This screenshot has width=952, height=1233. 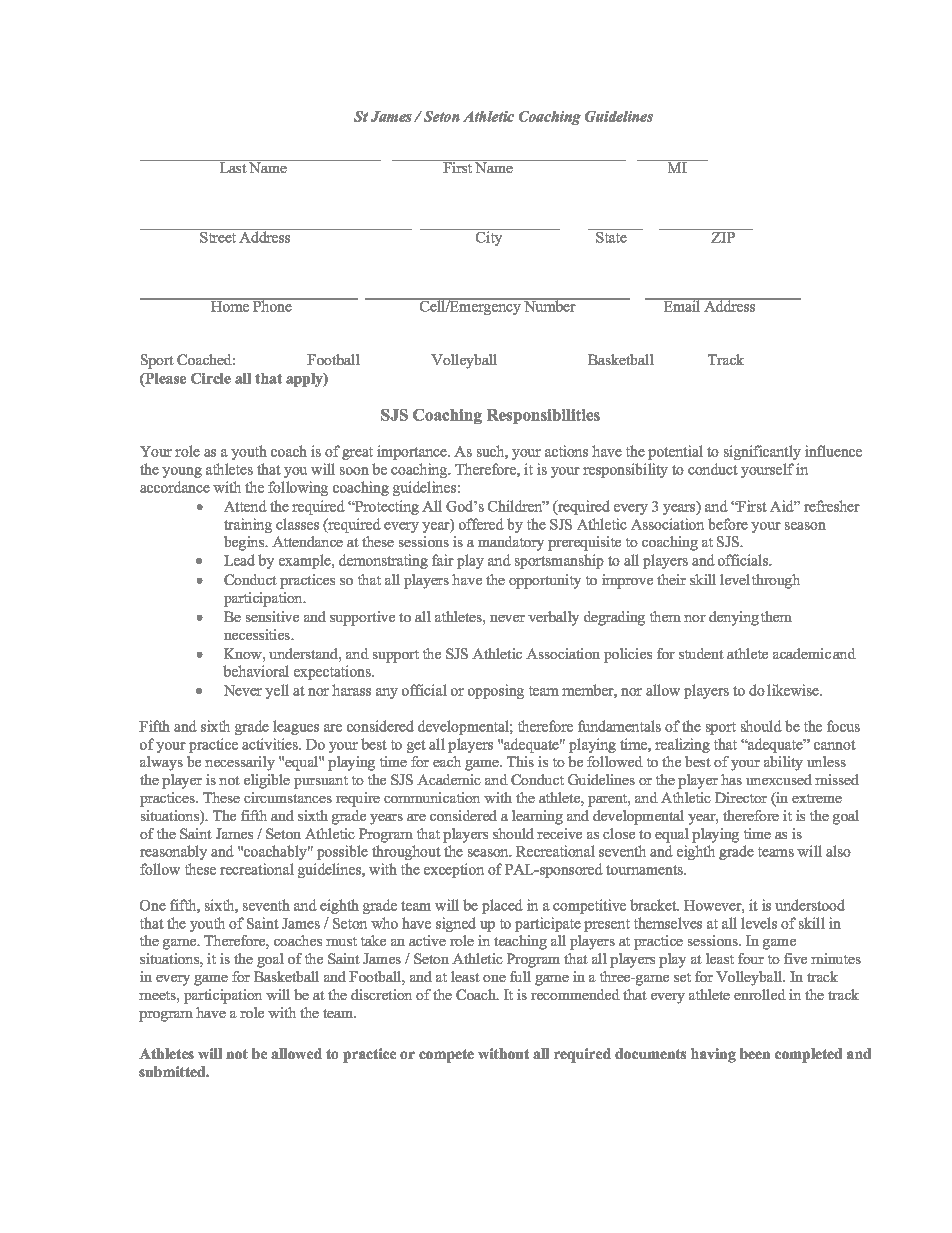 What do you see at coordinates (543, 416) in the screenshot?
I see `Responsibilities` at bounding box center [543, 416].
